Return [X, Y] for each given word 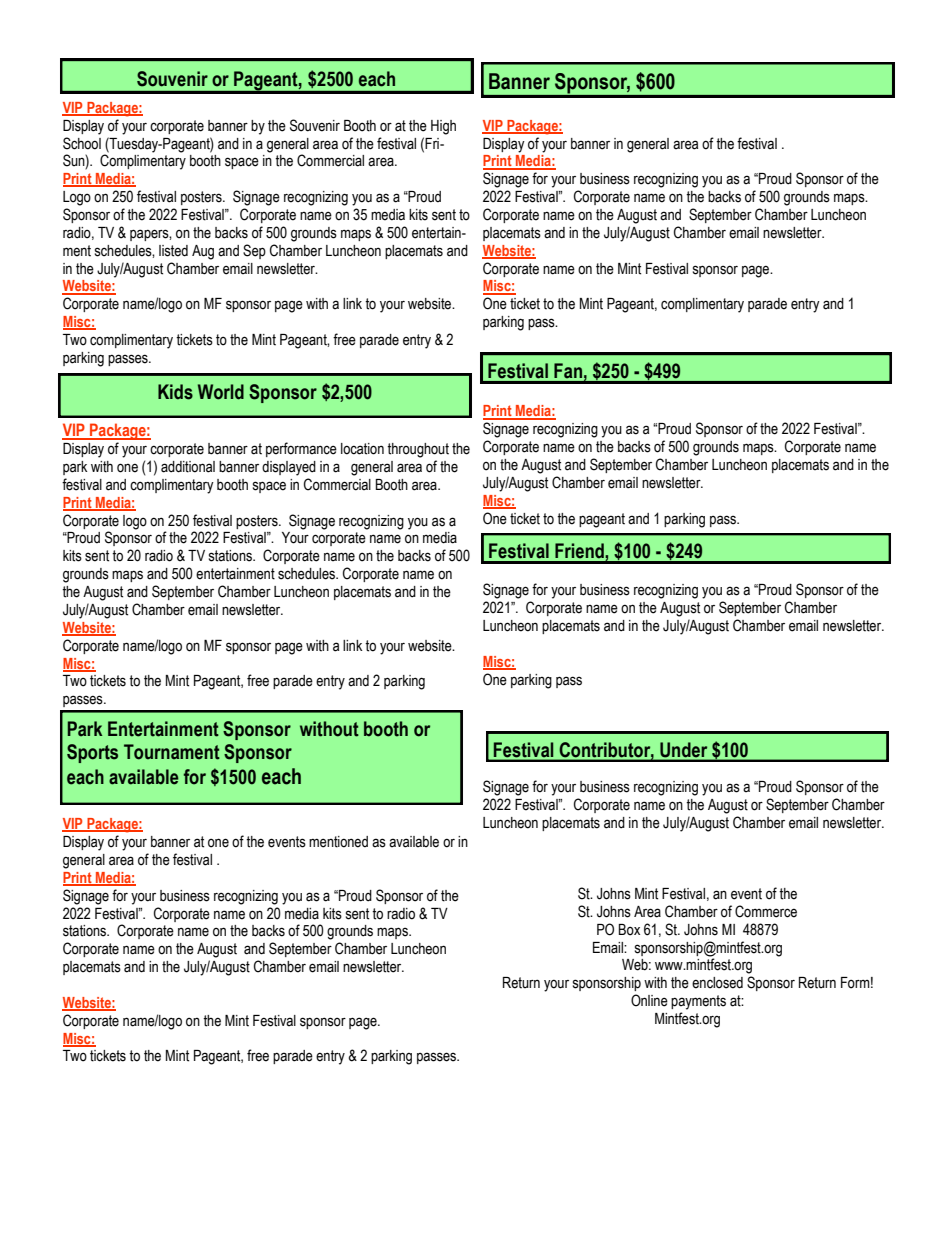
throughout [418, 450]
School [82, 143]
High [443, 127]
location [362, 449]
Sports [92, 753]
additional [188, 467]
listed [173, 251]
